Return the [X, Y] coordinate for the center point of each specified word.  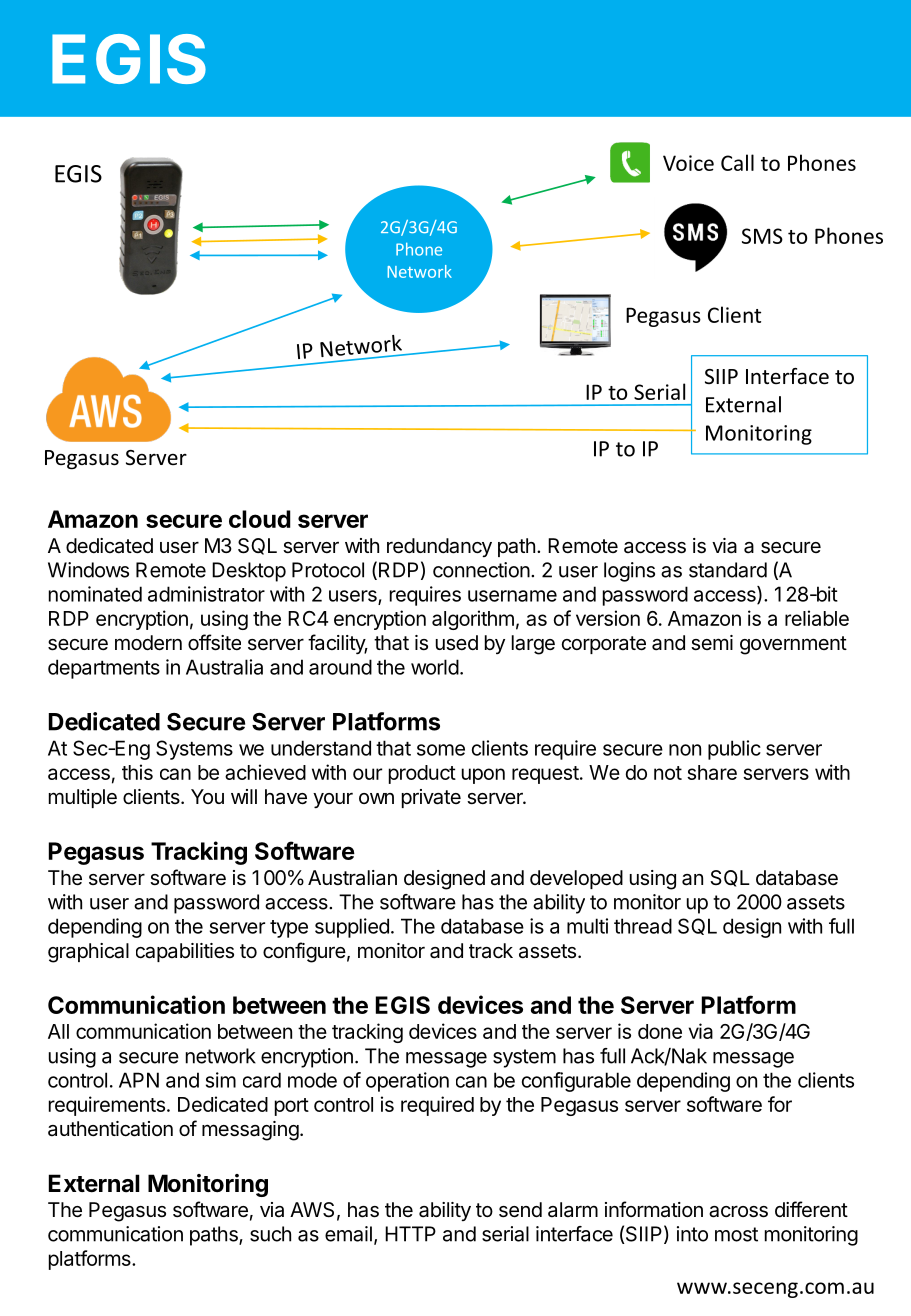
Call [737, 162]
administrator [206, 594]
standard [728, 570]
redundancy [439, 547]
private [431, 798]
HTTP [410, 1234]
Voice [688, 163]
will [244, 796]
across [738, 1211]
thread [643, 926]
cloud [260, 519]
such [270, 1234]
